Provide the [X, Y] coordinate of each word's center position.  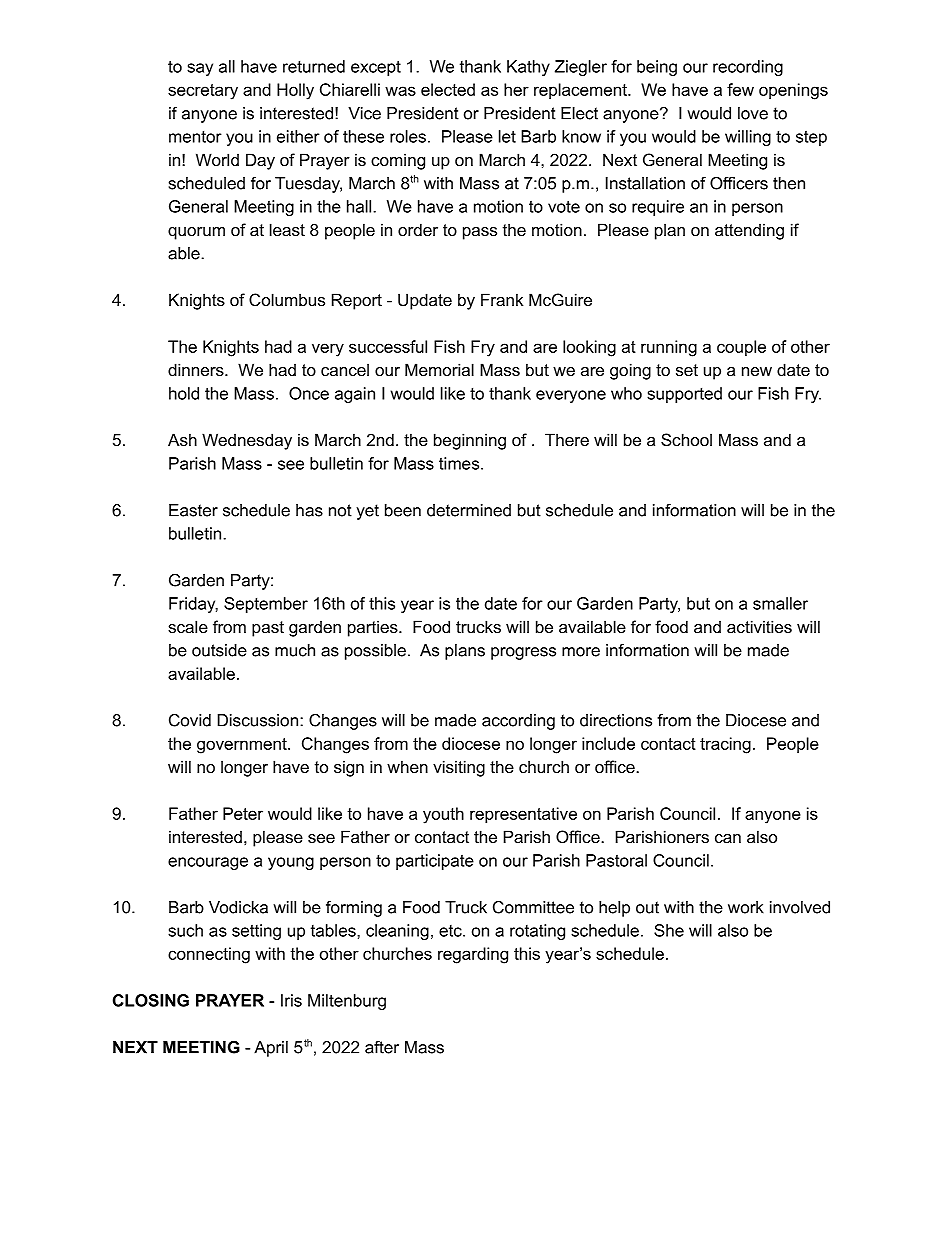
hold [184, 393]
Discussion [258, 720]
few [740, 89]
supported [684, 395]
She [669, 930]
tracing [725, 745]
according [518, 722]
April [271, 1049]
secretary [203, 92]
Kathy [528, 68]
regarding [473, 955]
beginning [470, 441]
